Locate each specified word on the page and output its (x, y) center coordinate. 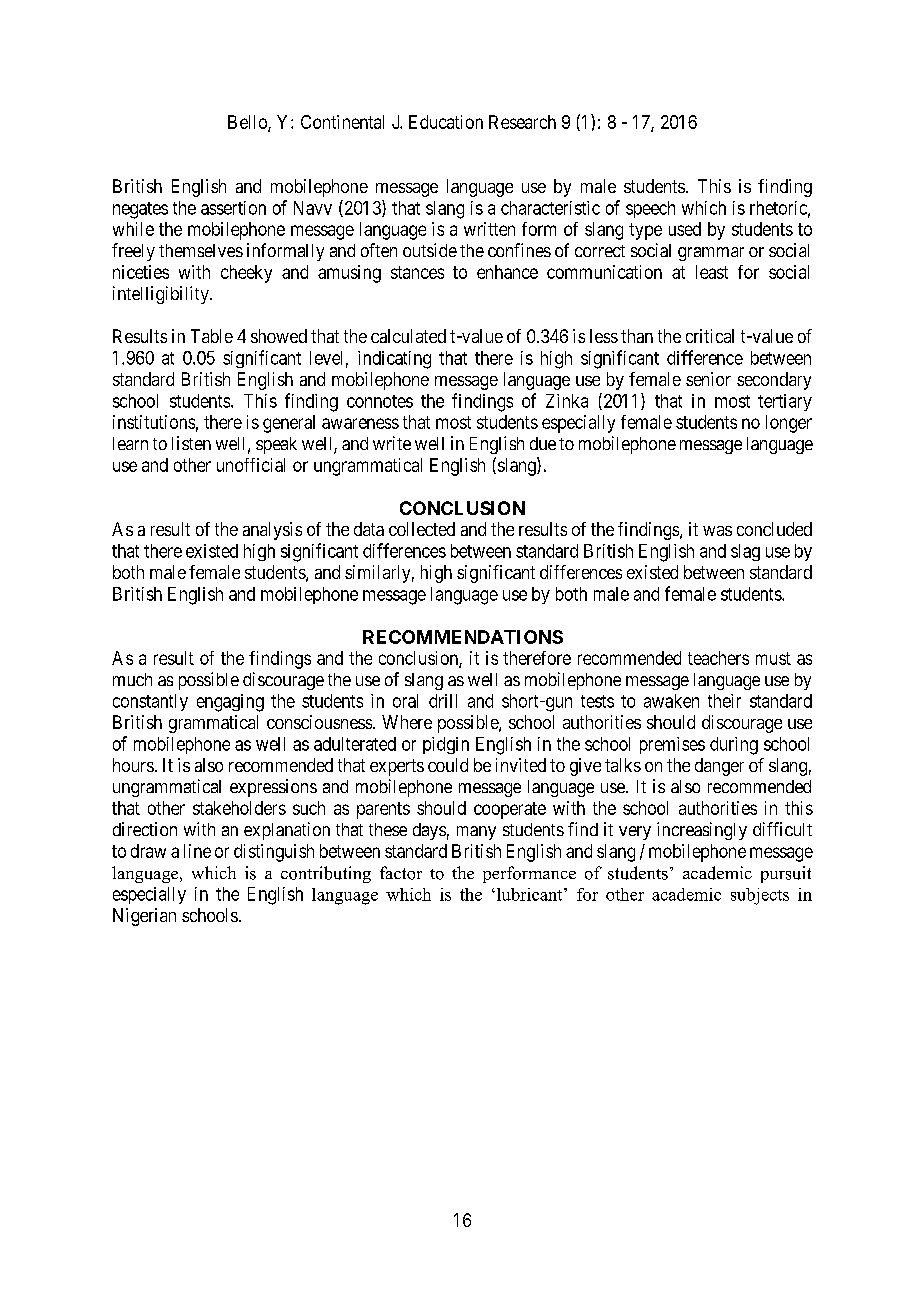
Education (446, 122)
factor (401, 873)
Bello (248, 123)
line (197, 851)
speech (650, 209)
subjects (760, 896)
